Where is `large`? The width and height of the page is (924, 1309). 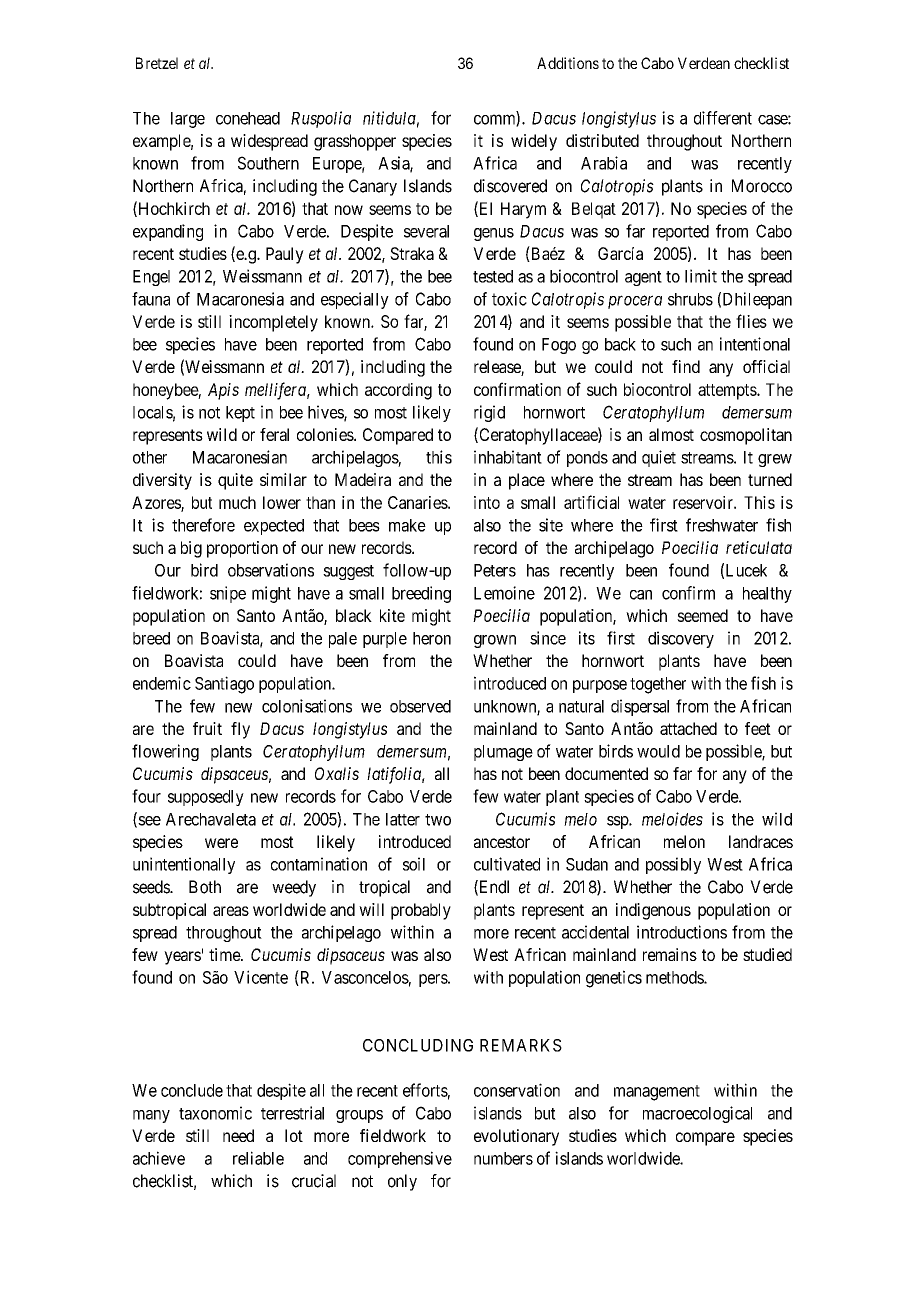
large is located at coordinates (188, 120).
